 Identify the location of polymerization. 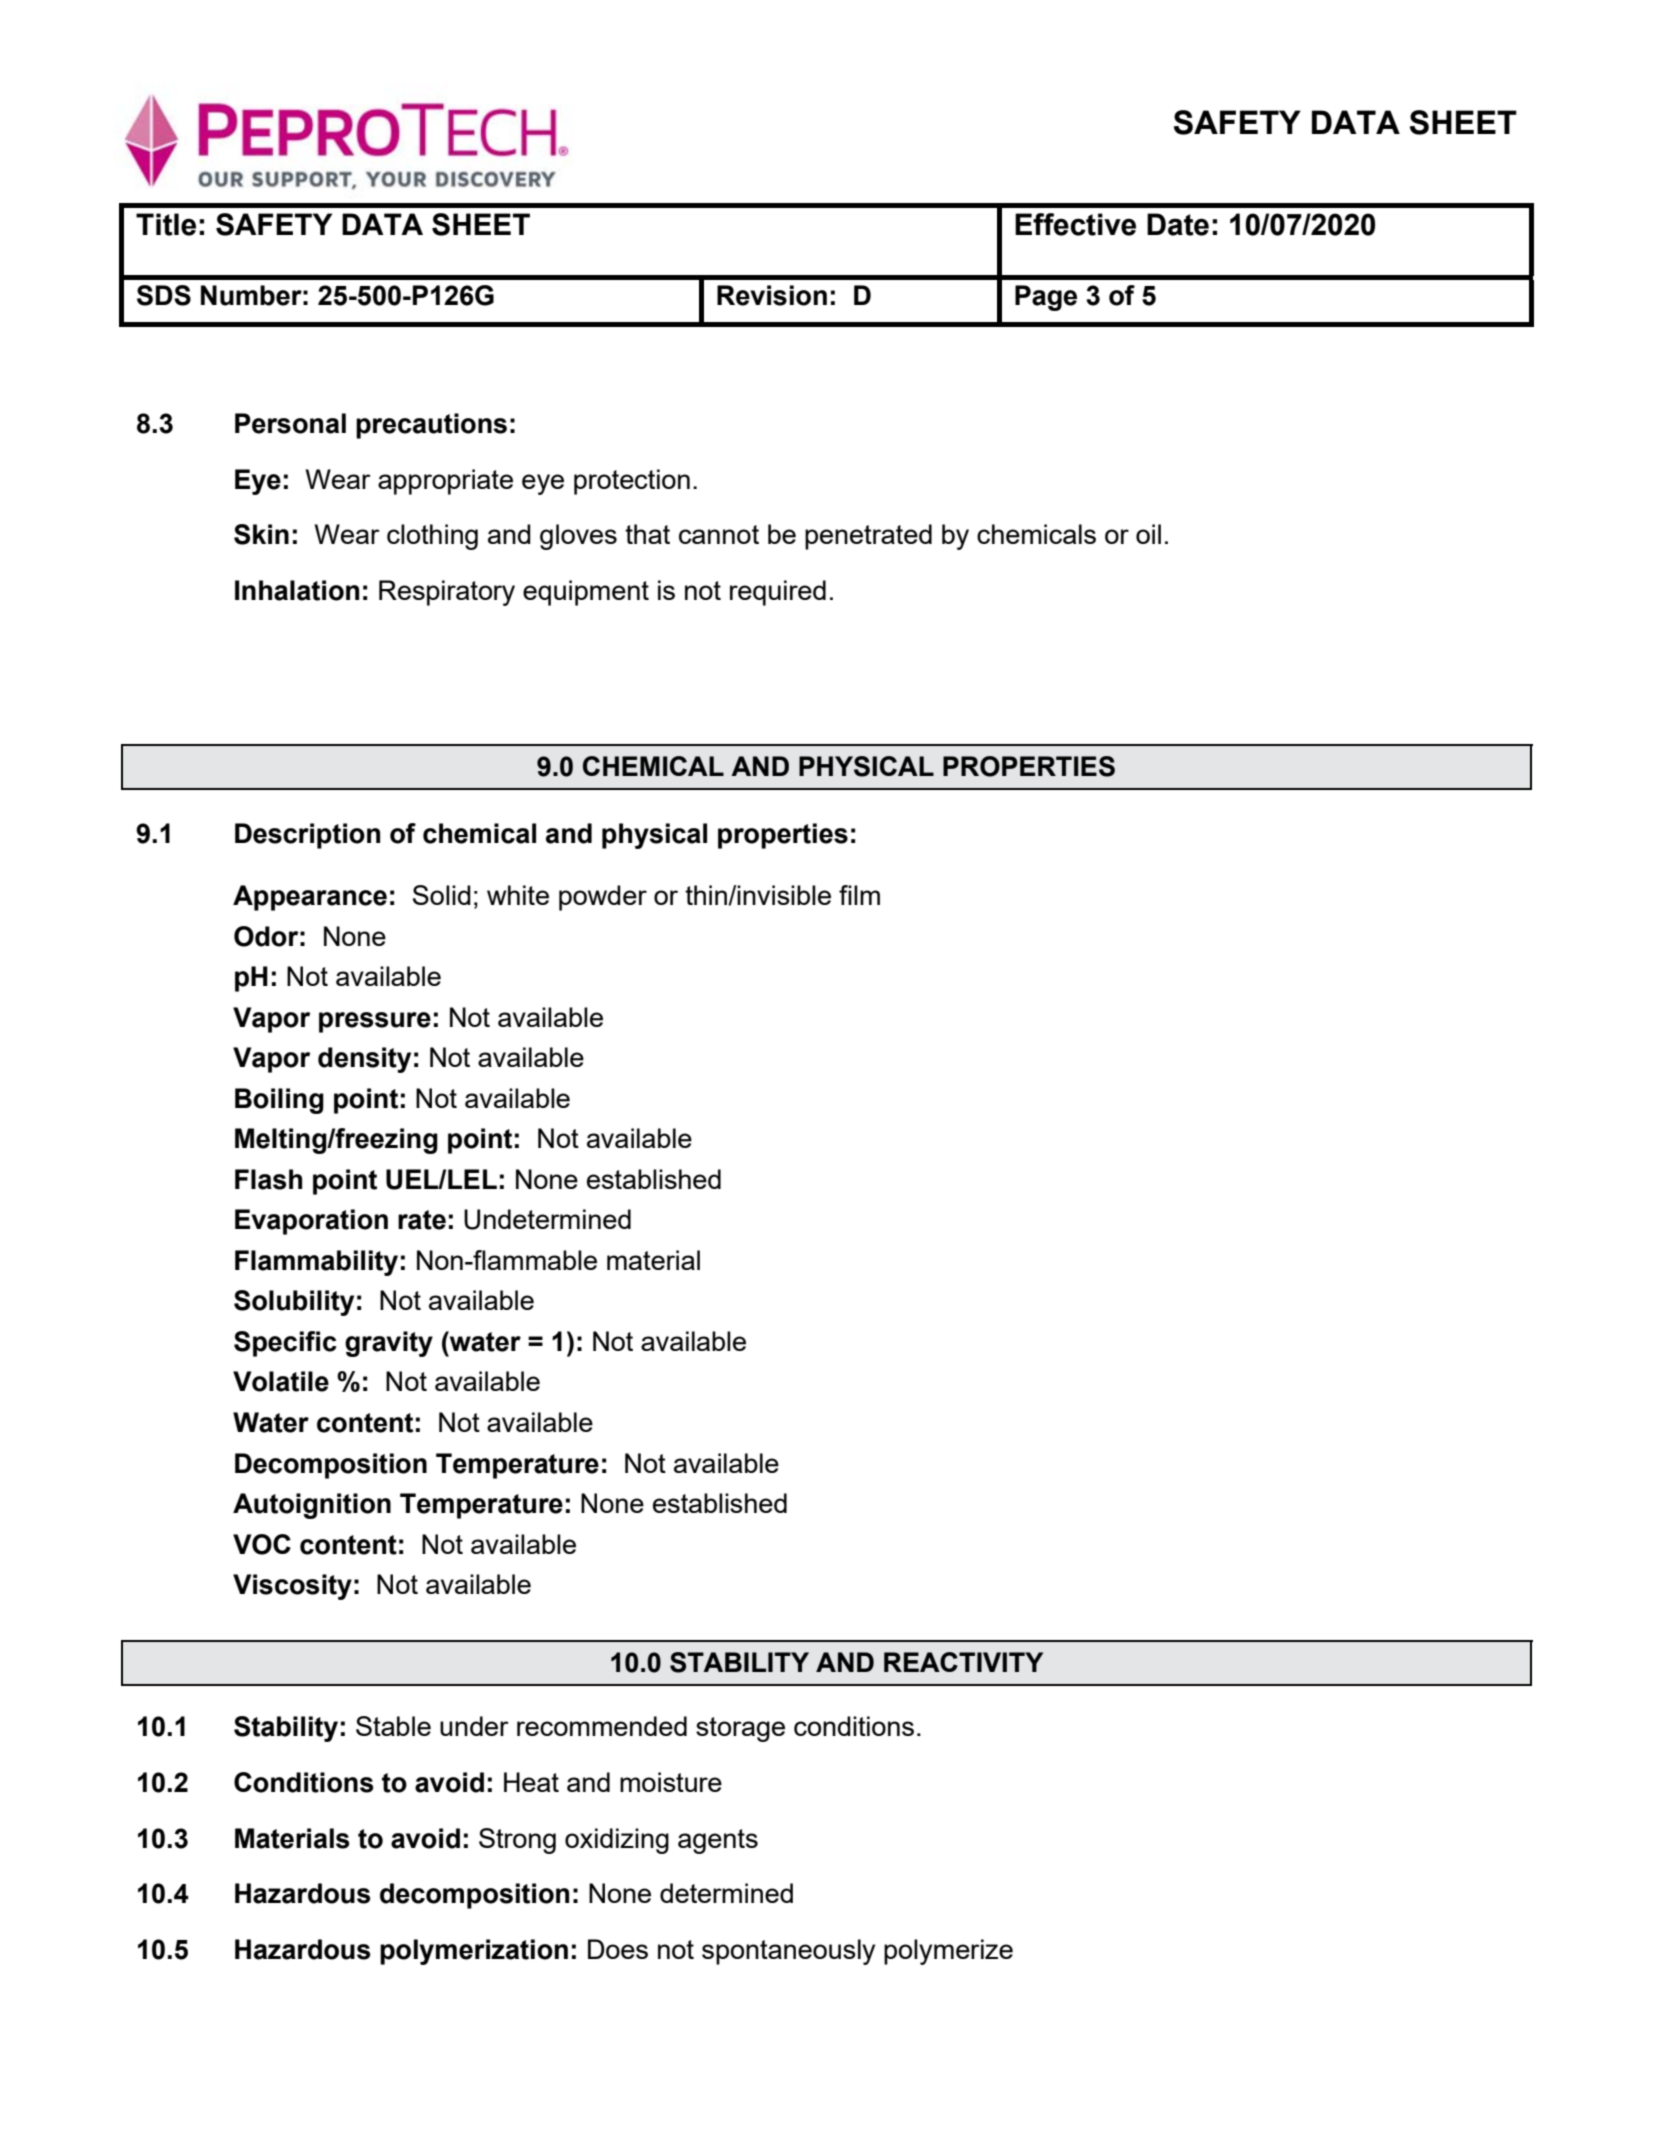
(474, 1952).
